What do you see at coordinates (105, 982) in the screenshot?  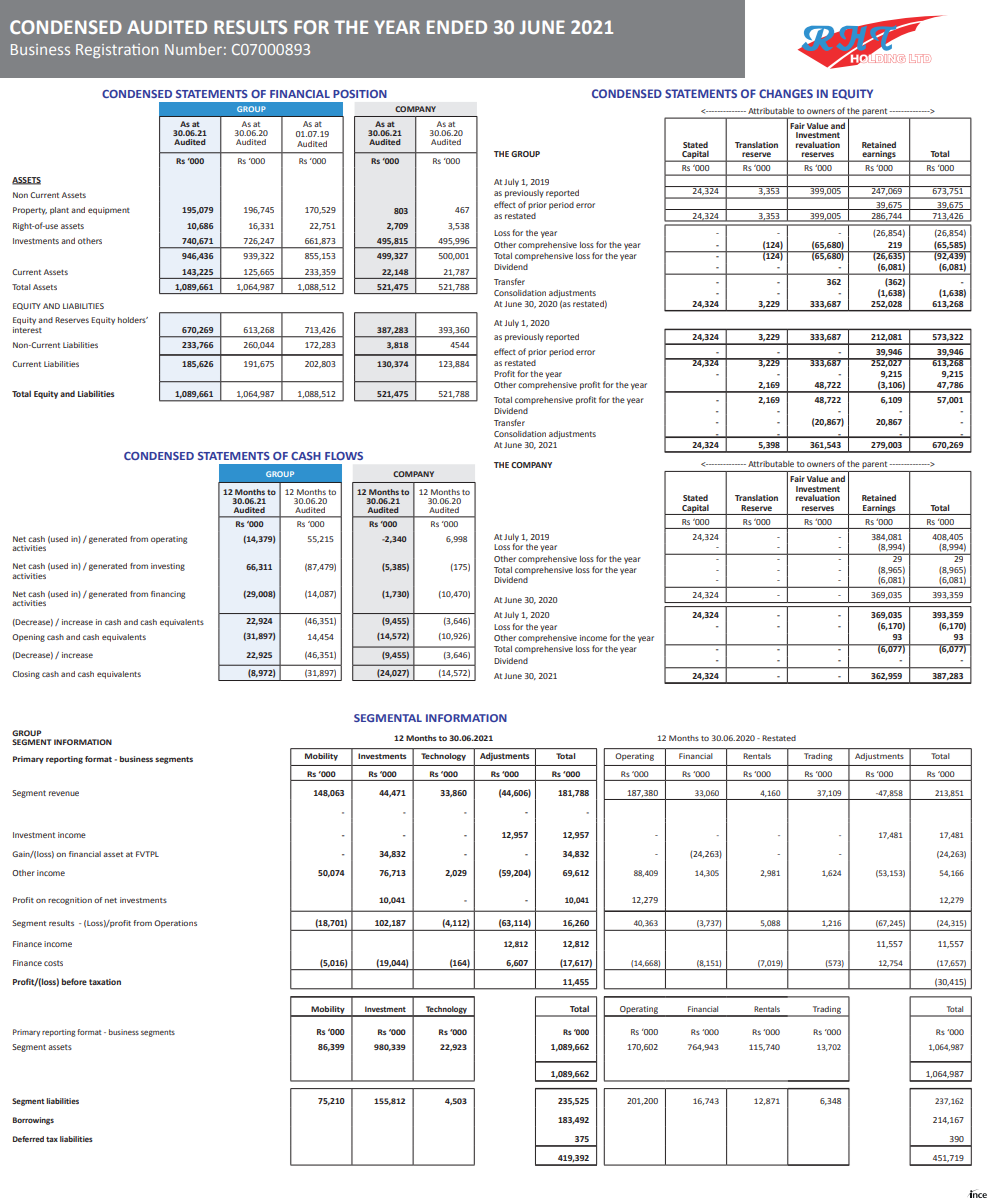 I see `taxation` at bounding box center [105, 982].
